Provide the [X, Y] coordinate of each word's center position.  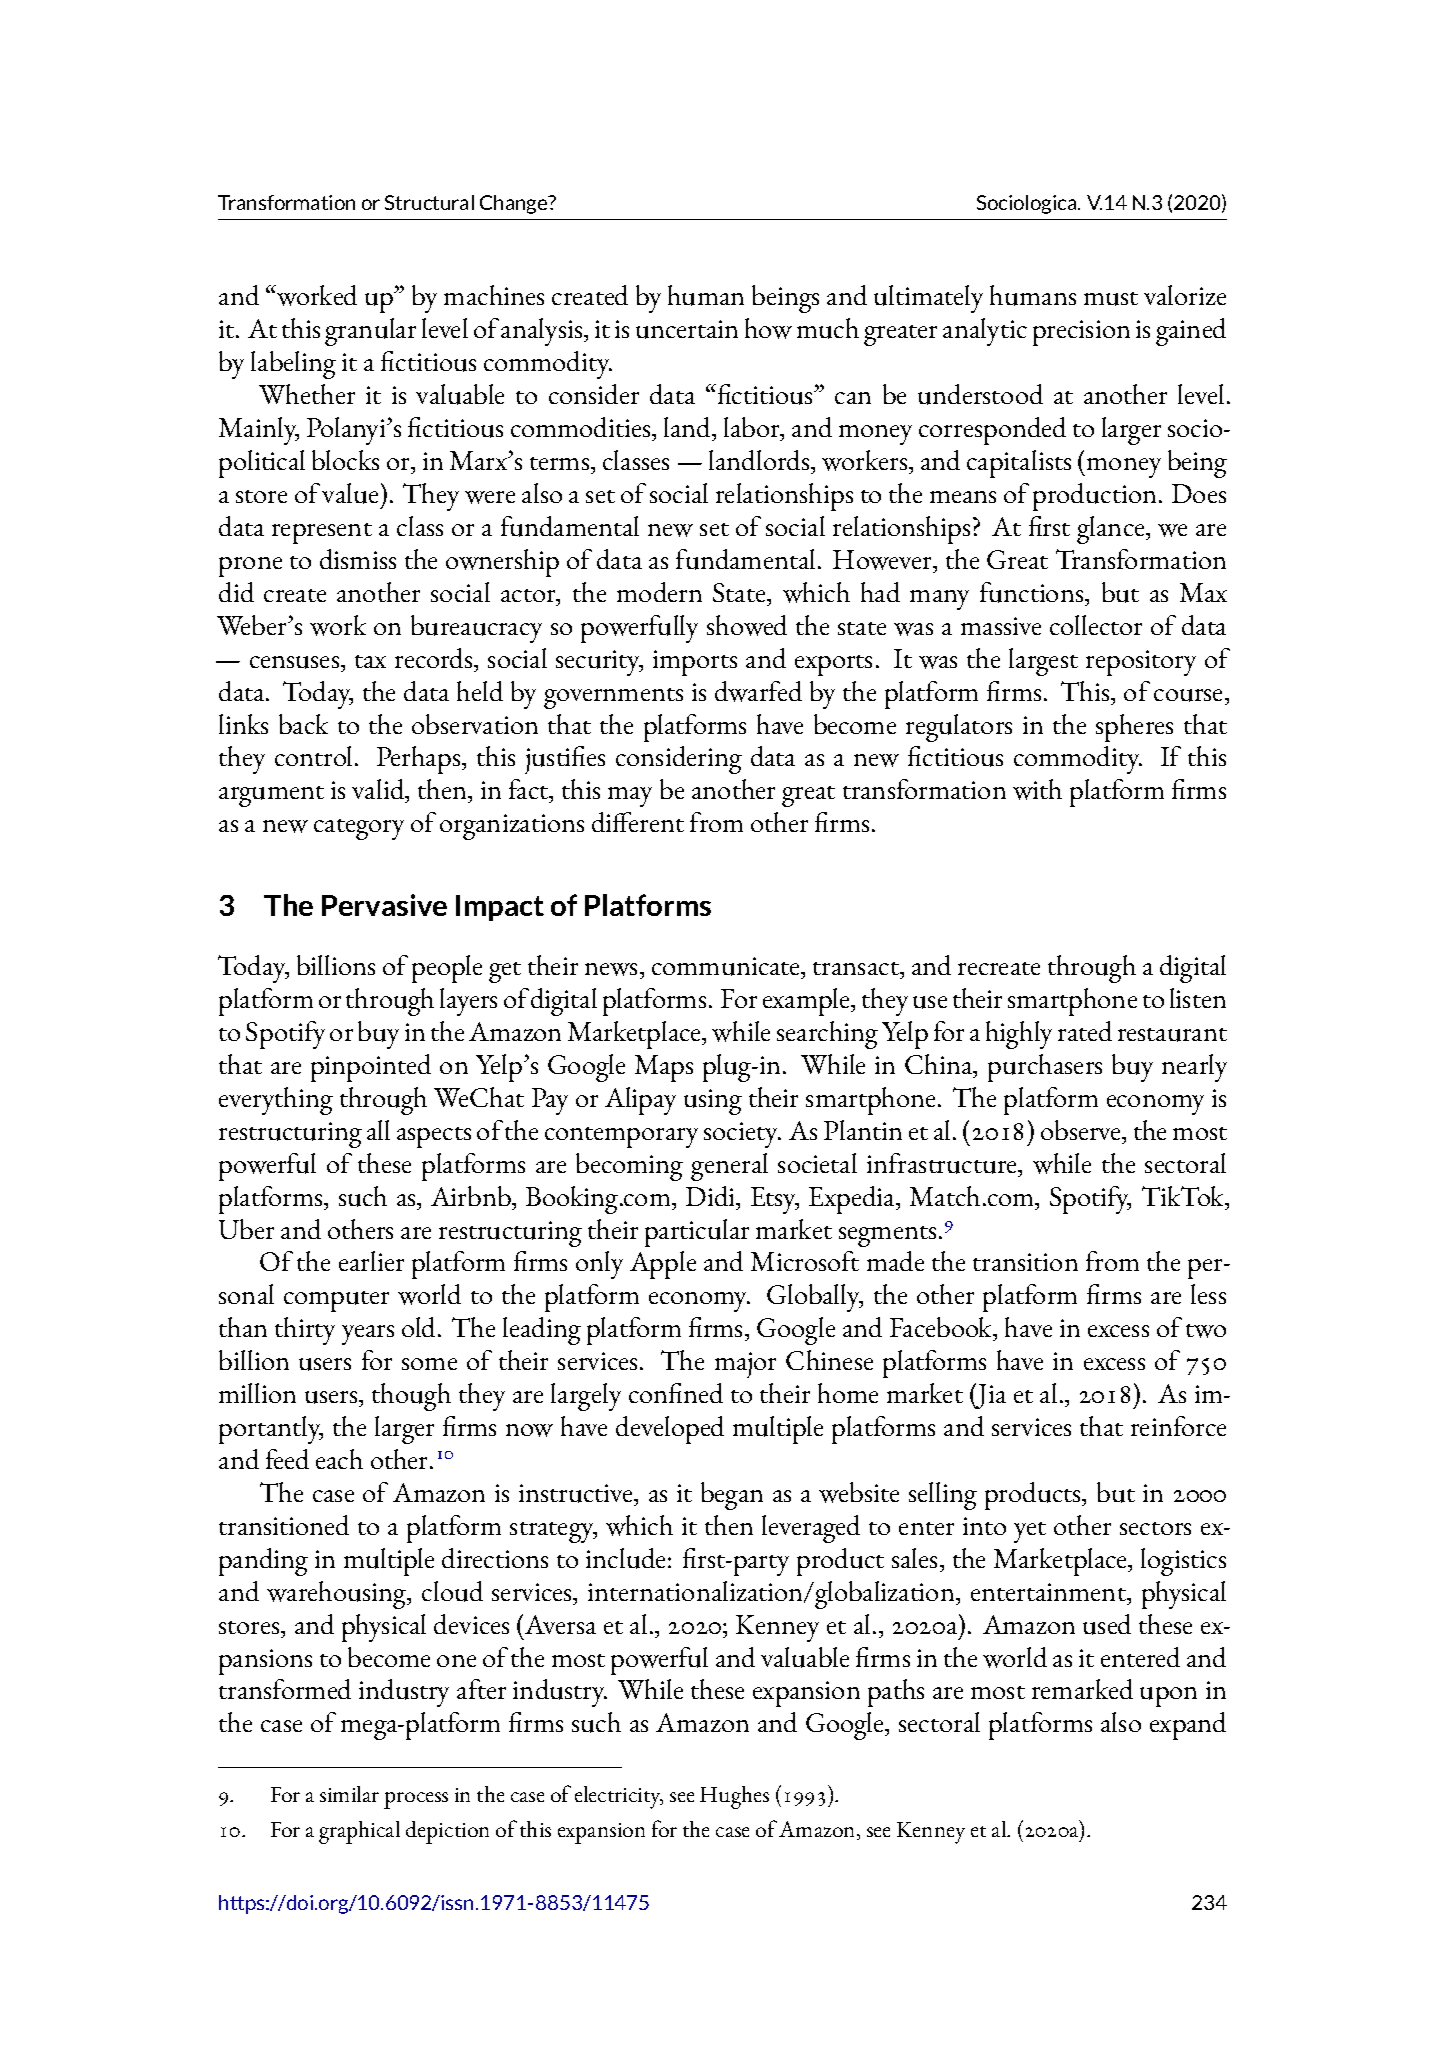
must [1111, 299]
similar [349, 1794]
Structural [429, 202]
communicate [727, 968]
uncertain [687, 329]
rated [1085, 1031]
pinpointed [371, 1068]
